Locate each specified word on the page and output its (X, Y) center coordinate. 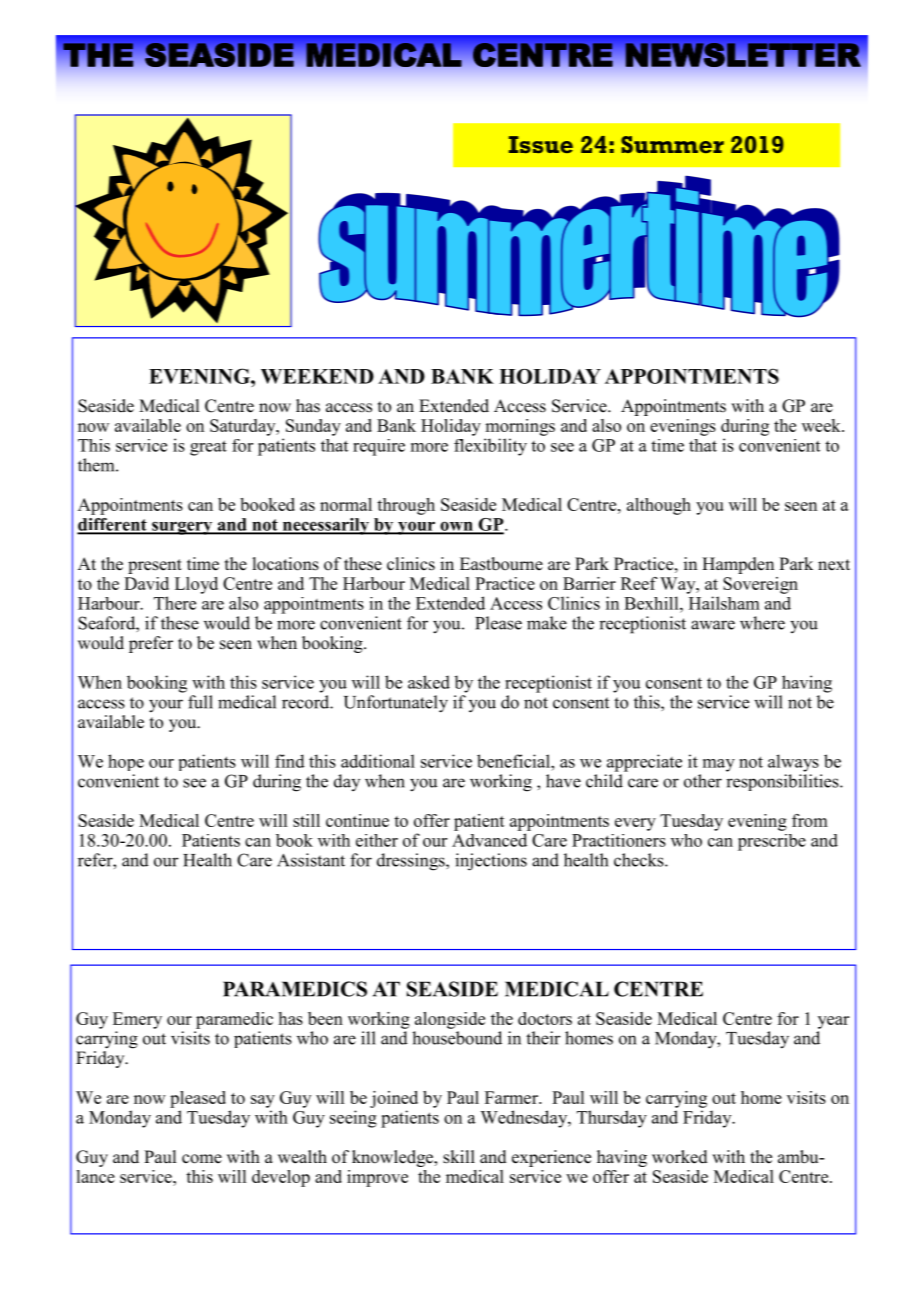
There (175, 603)
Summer (672, 144)
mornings (520, 427)
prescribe (772, 842)
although (659, 506)
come (202, 1159)
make (547, 623)
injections (491, 862)
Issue (541, 144)
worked (680, 1157)
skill (459, 1157)
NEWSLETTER (743, 55)
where (762, 623)
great (208, 448)
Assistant (311, 860)
